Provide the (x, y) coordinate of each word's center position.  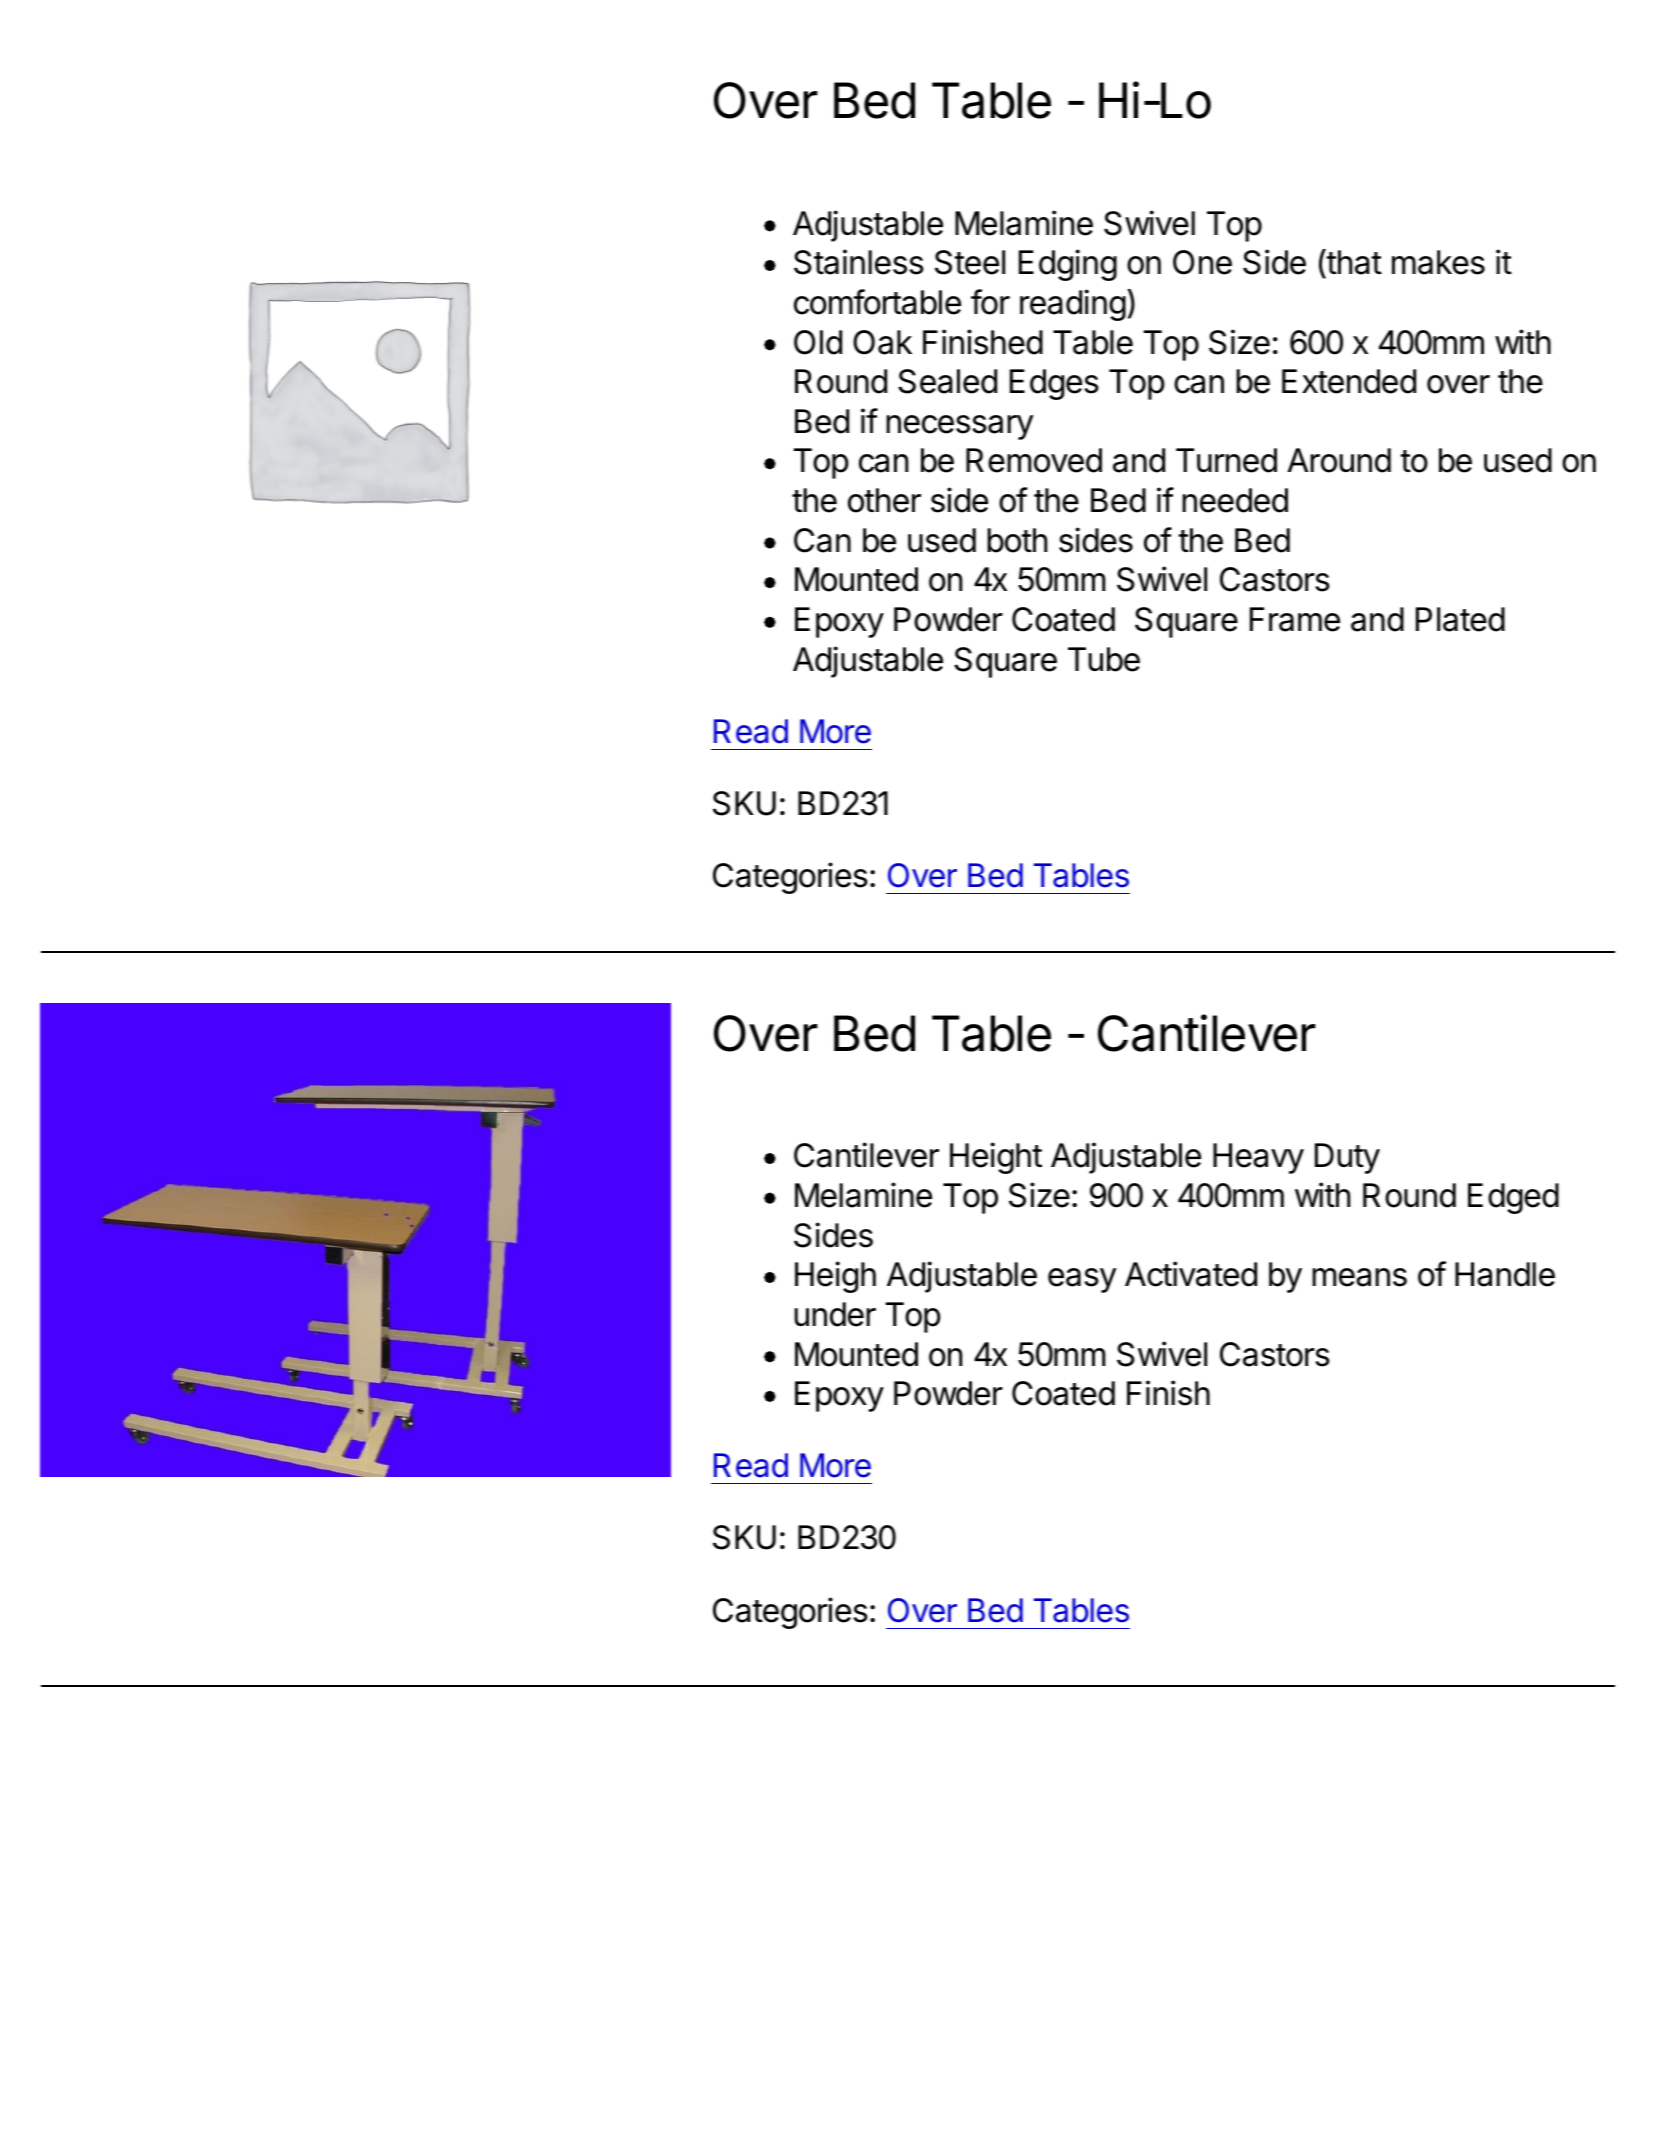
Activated (1191, 1274)
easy (1082, 1280)
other (884, 500)
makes (1438, 262)
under (835, 1314)
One (1202, 262)
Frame (1295, 619)
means (1359, 1277)
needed (1235, 500)
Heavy (1258, 1158)
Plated (1460, 619)
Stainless (859, 262)
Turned (1226, 460)
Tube (1104, 659)
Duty (1347, 1158)
